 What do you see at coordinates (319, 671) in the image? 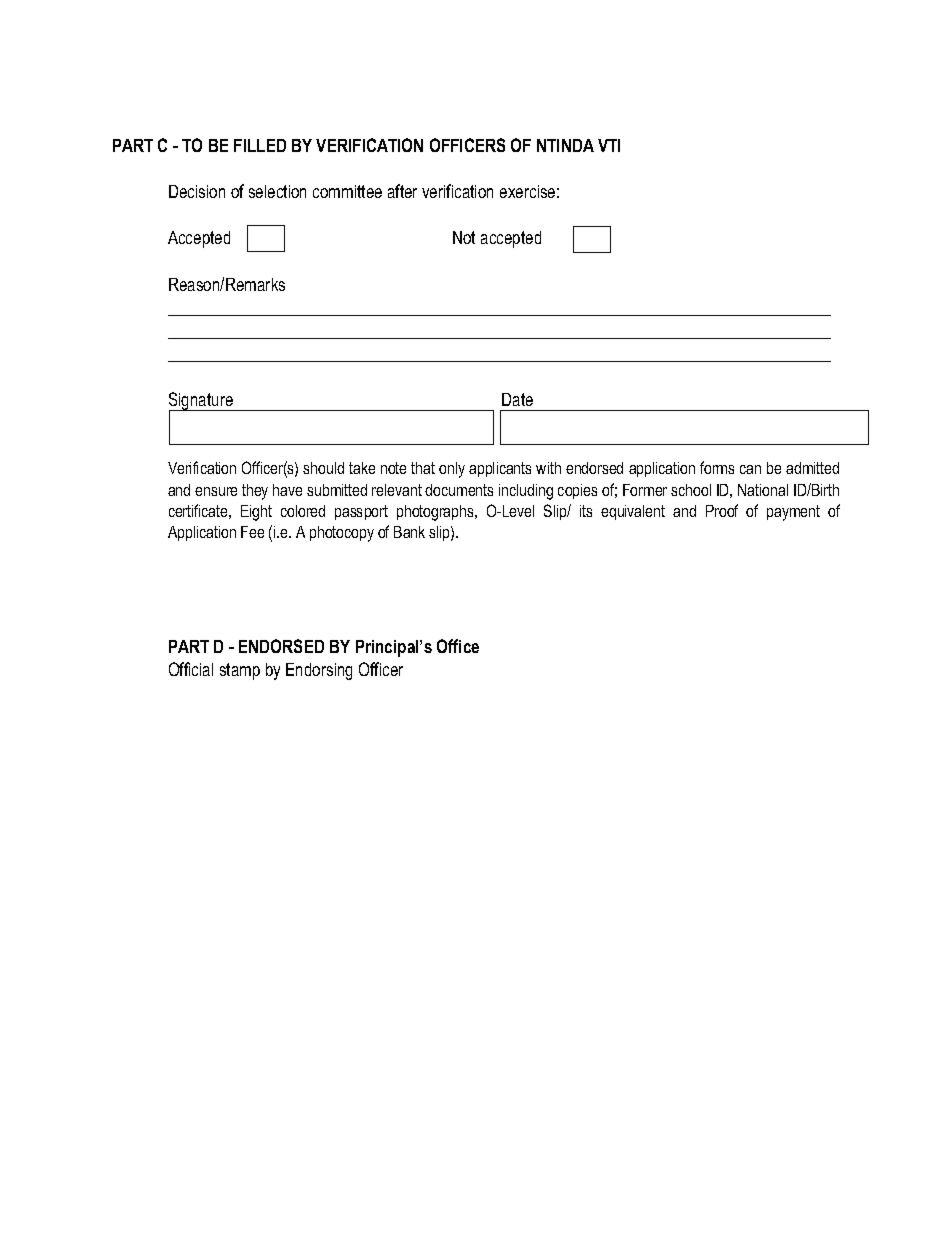
I see `Endorsing` at bounding box center [319, 671].
